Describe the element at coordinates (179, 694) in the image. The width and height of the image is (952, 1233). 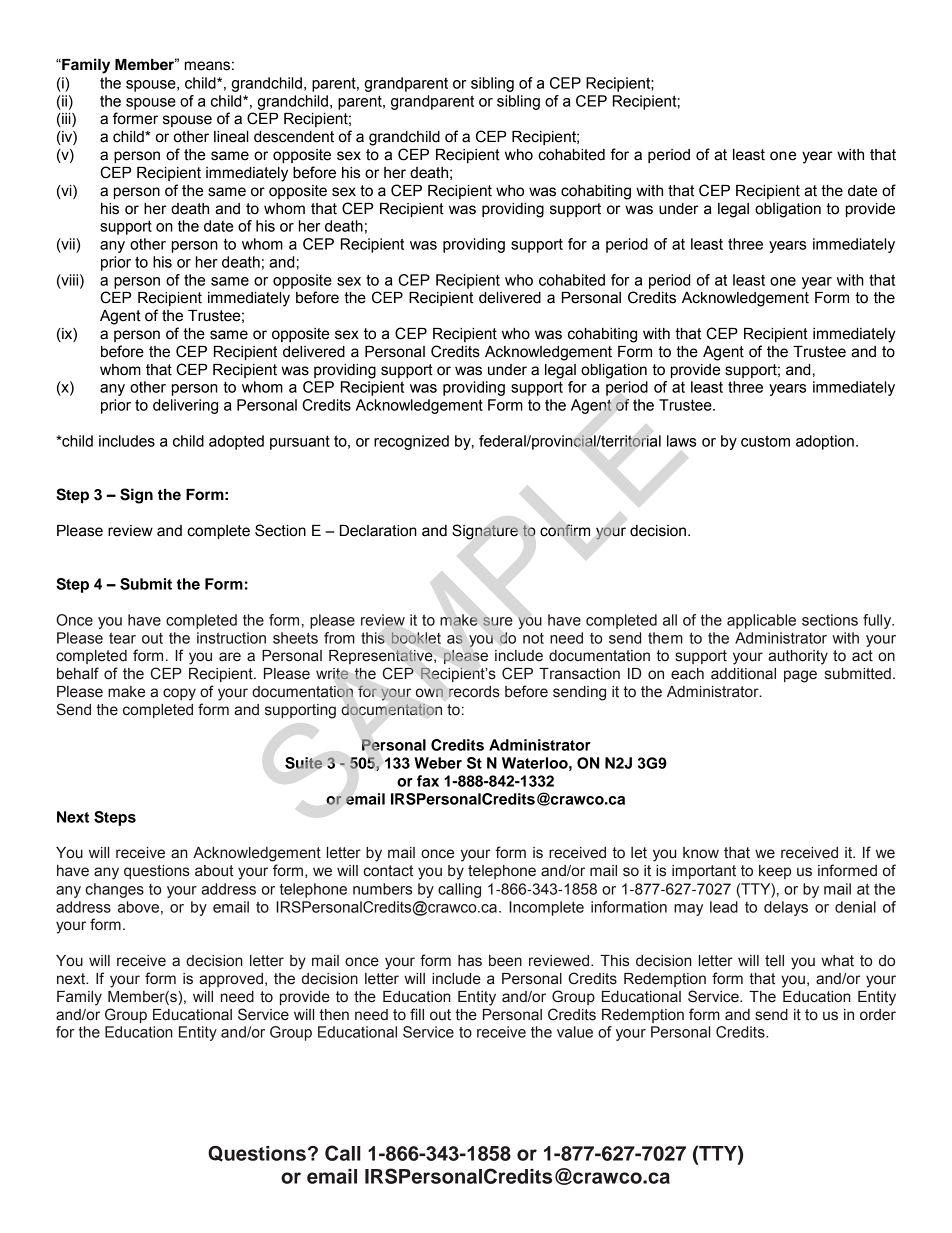
I see `copy` at that location.
